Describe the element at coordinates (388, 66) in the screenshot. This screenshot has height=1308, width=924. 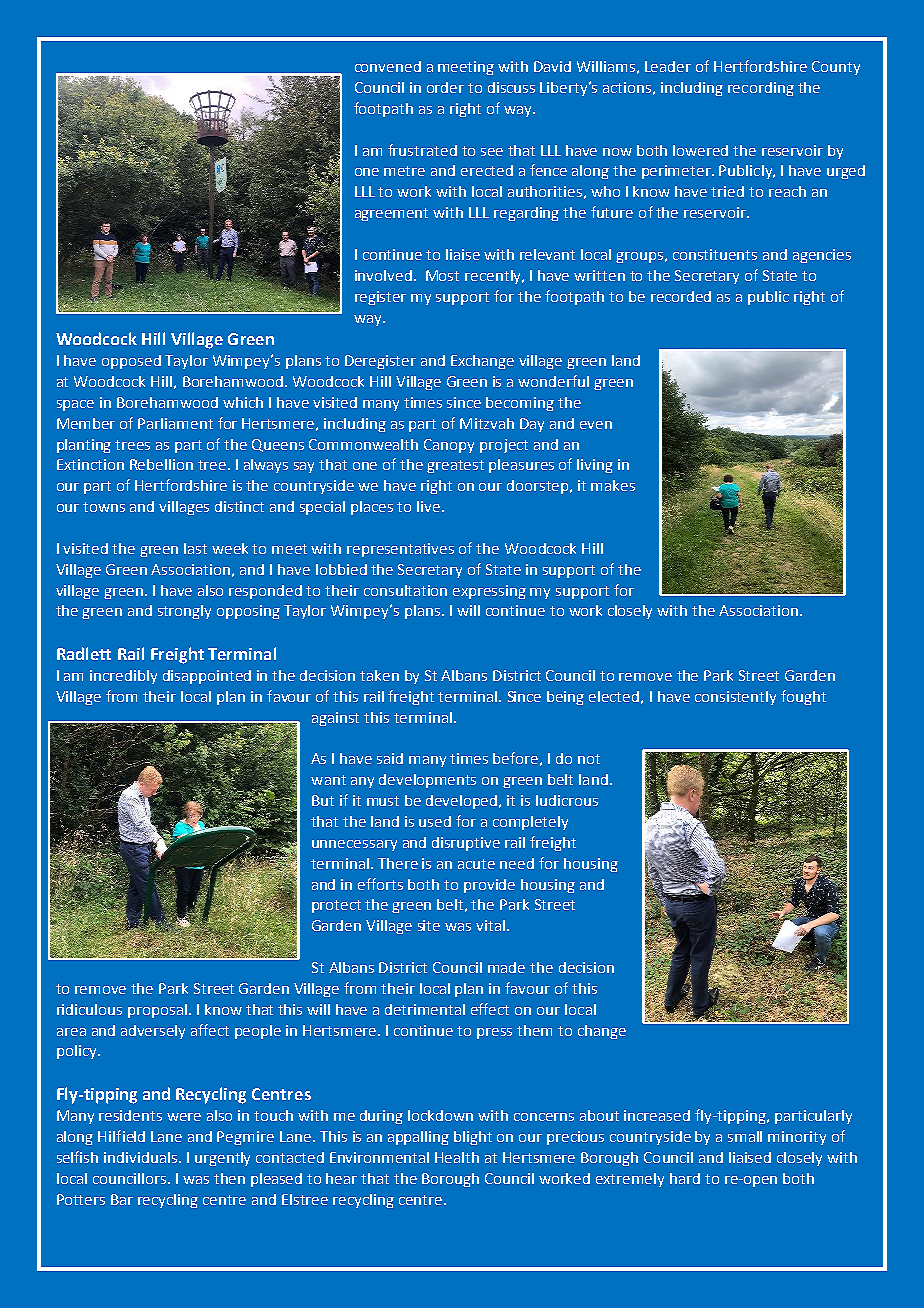
I see `convened` at that location.
